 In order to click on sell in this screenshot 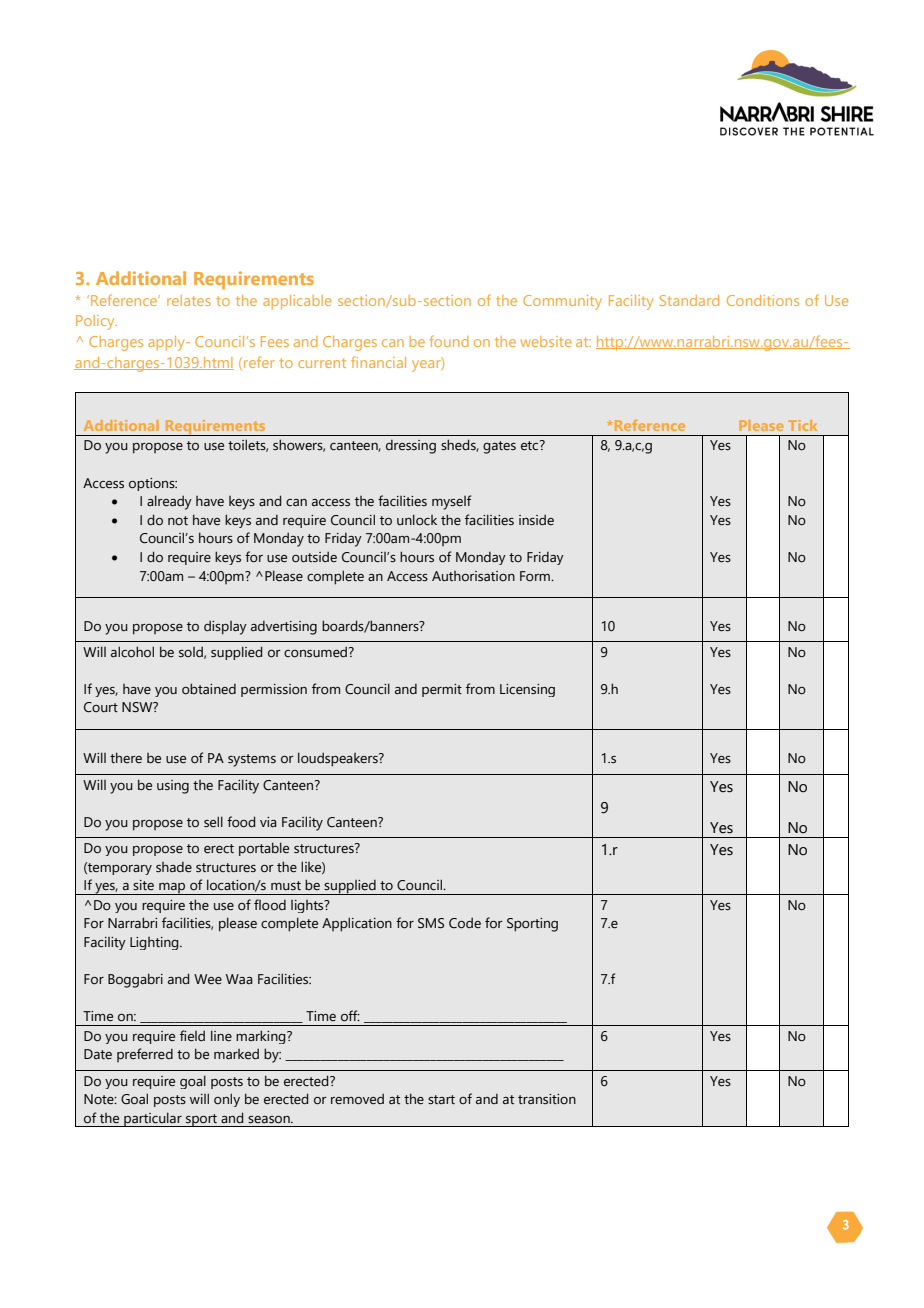, I will do `click(213, 822)`.
